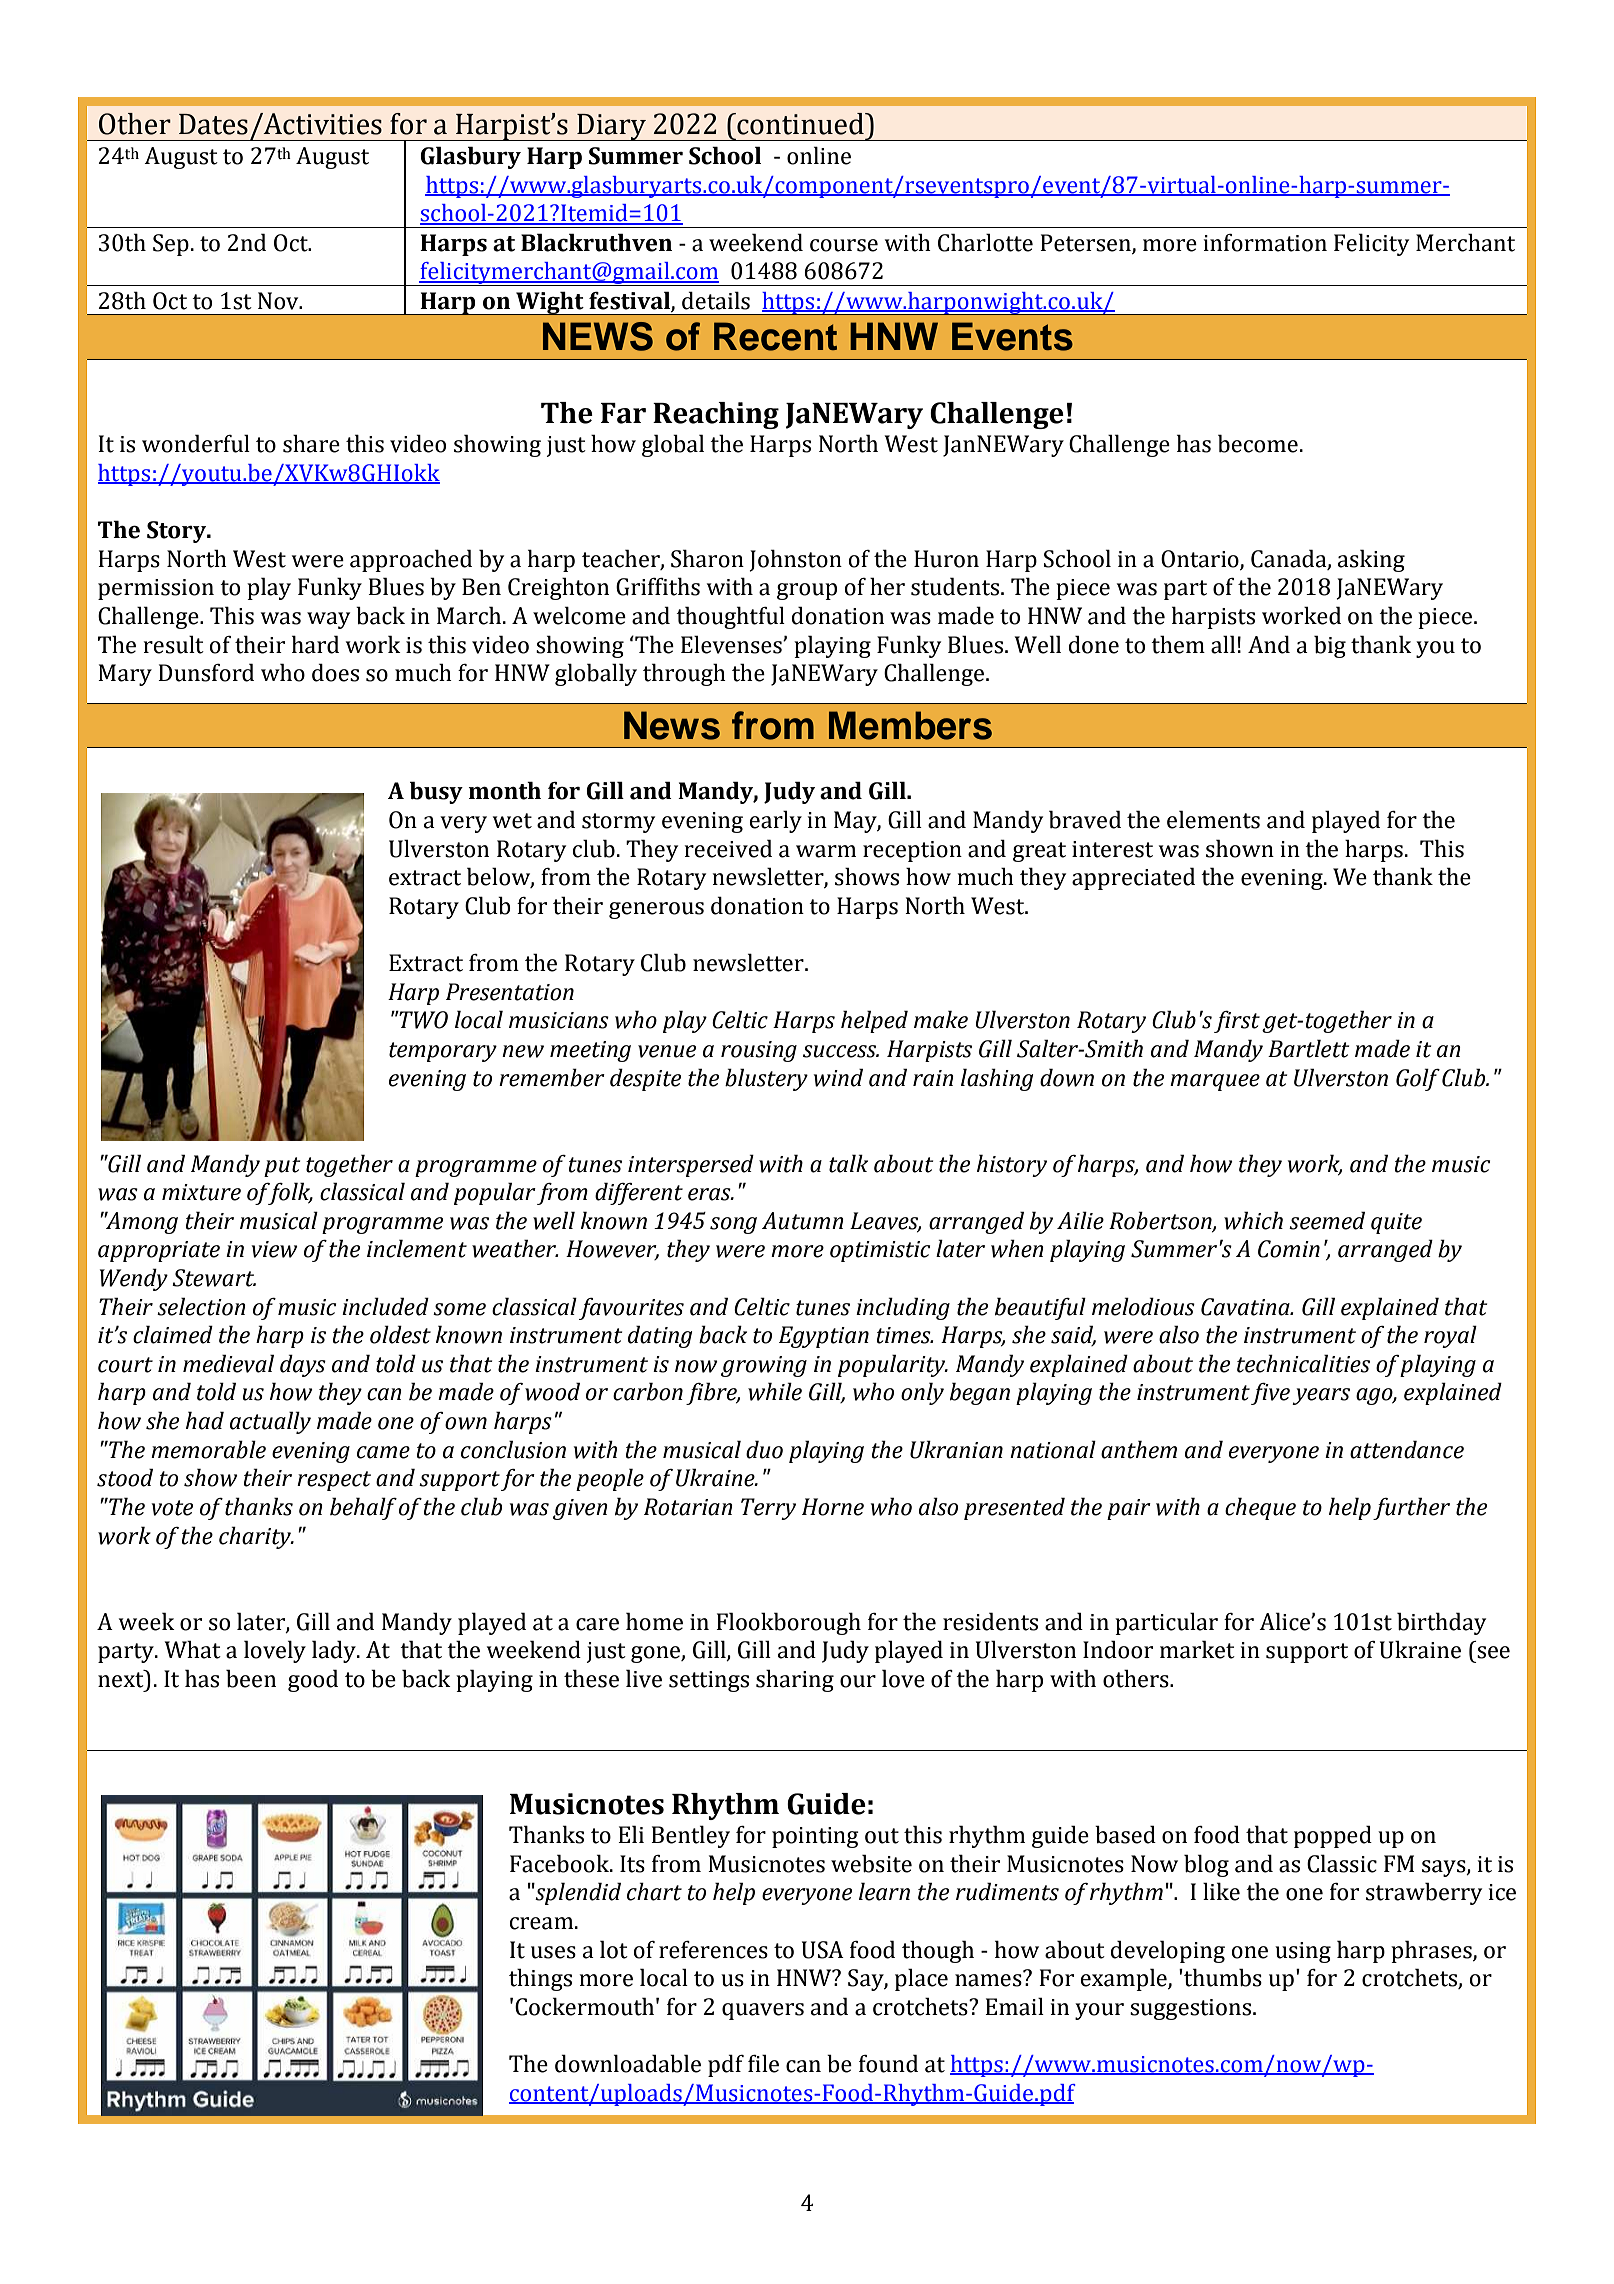 The height and width of the screenshot is (2284, 1614). Describe the element at coordinates (1265, 243) in the screenshot. I see `information` at that location.
